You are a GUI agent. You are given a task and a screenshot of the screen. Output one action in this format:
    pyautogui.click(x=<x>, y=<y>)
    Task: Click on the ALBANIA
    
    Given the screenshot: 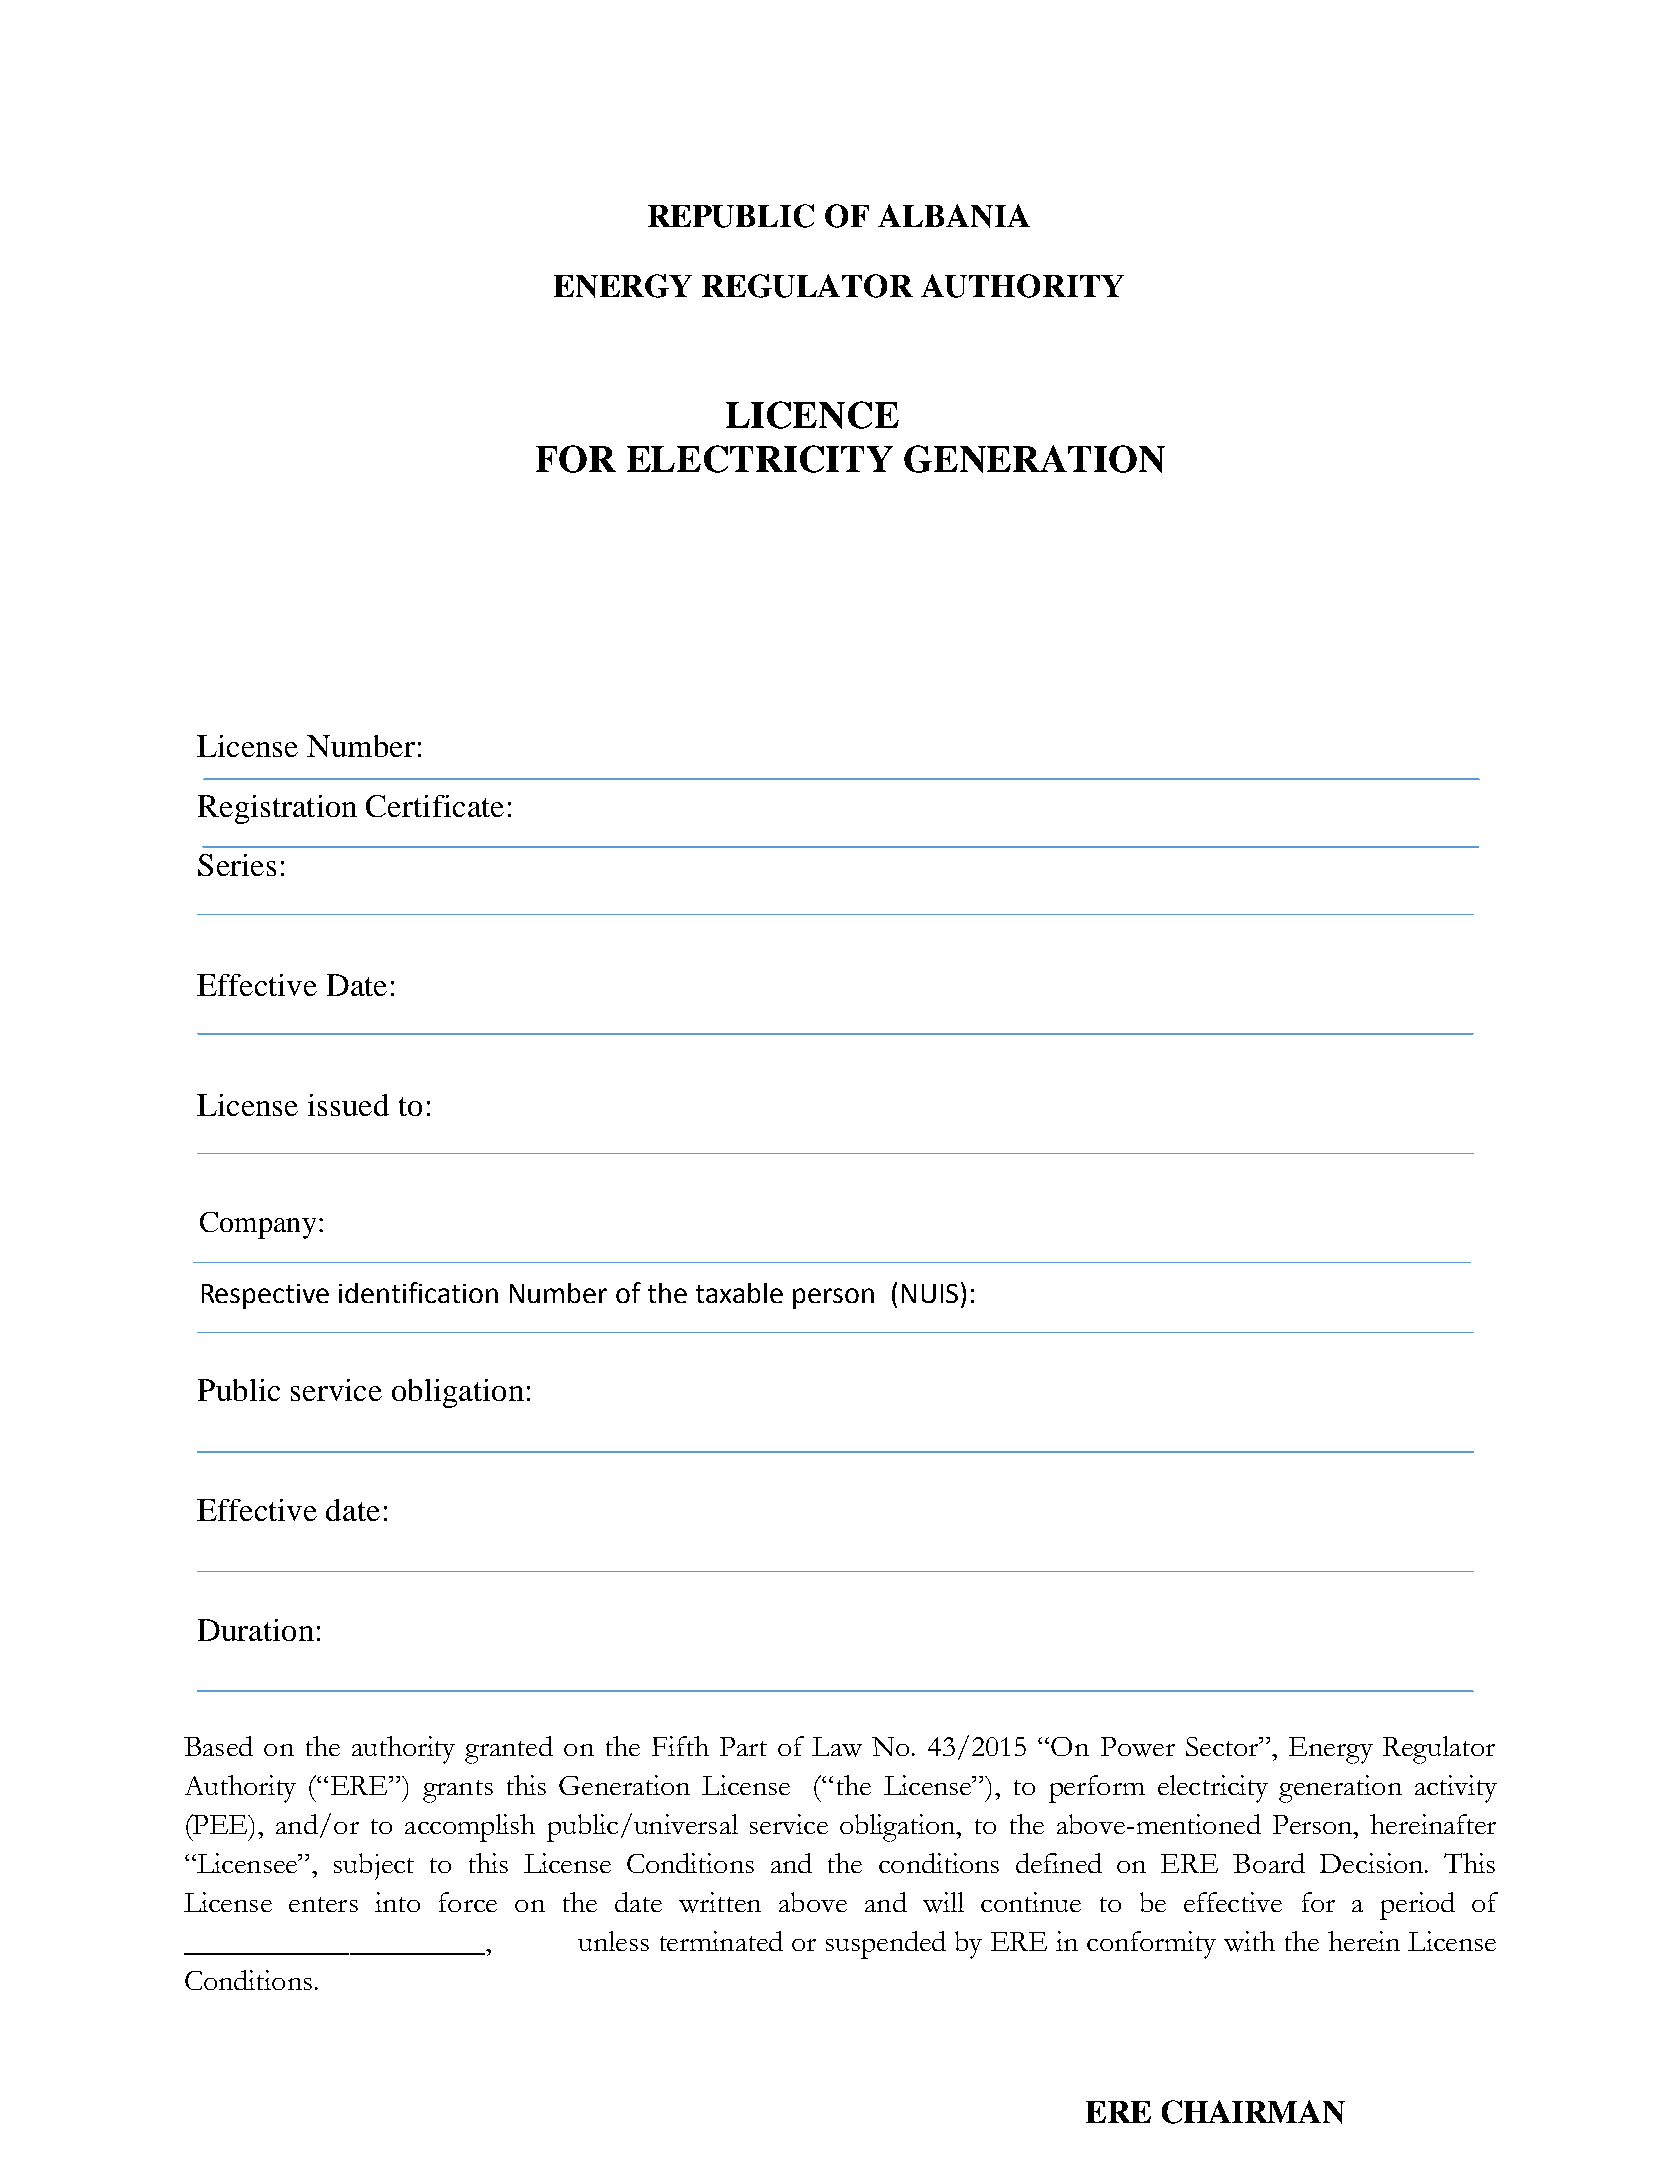 What is the action you would take?
    pyautogui.click(x=954, y=216)
